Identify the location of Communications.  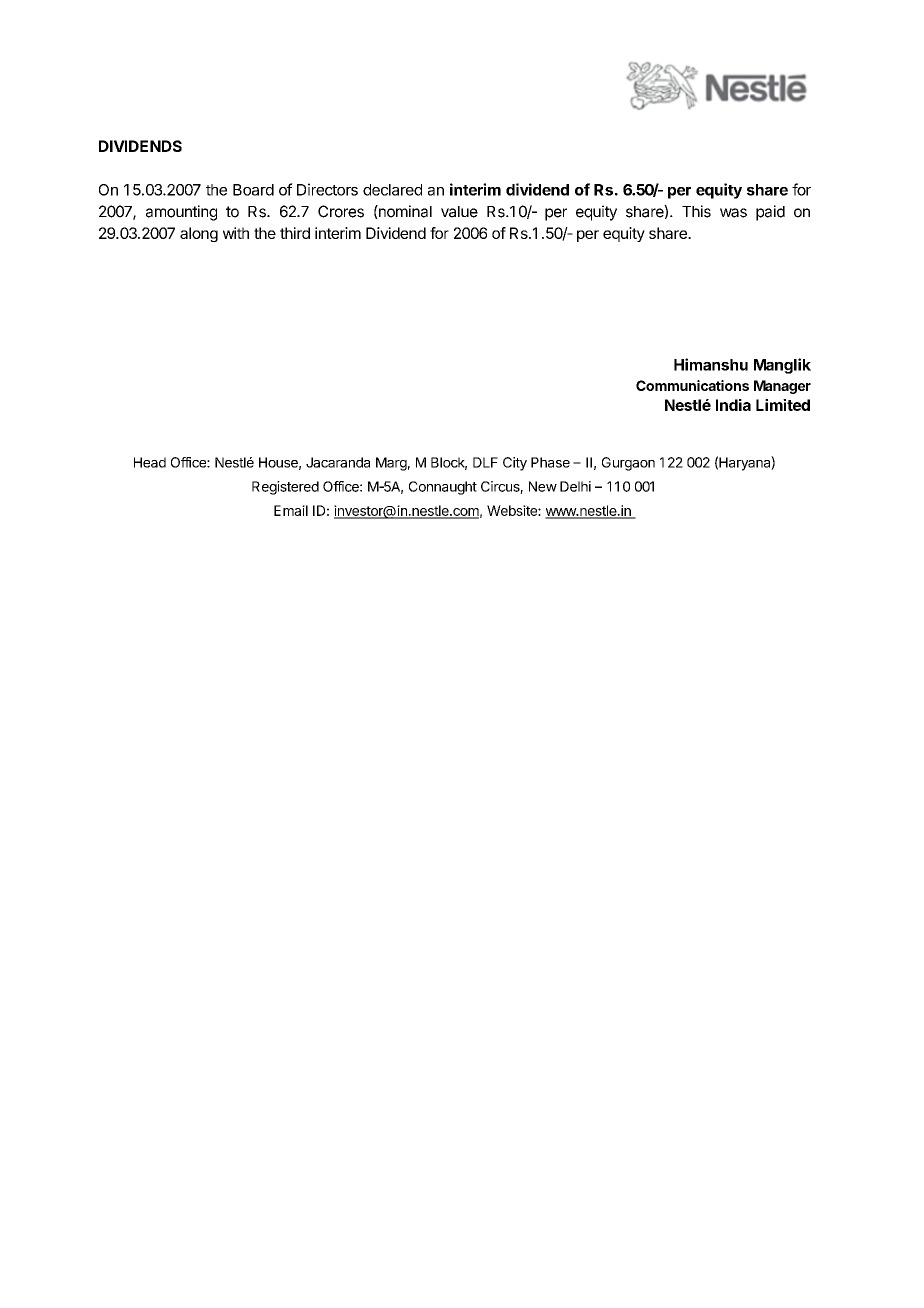
(692, 385).
